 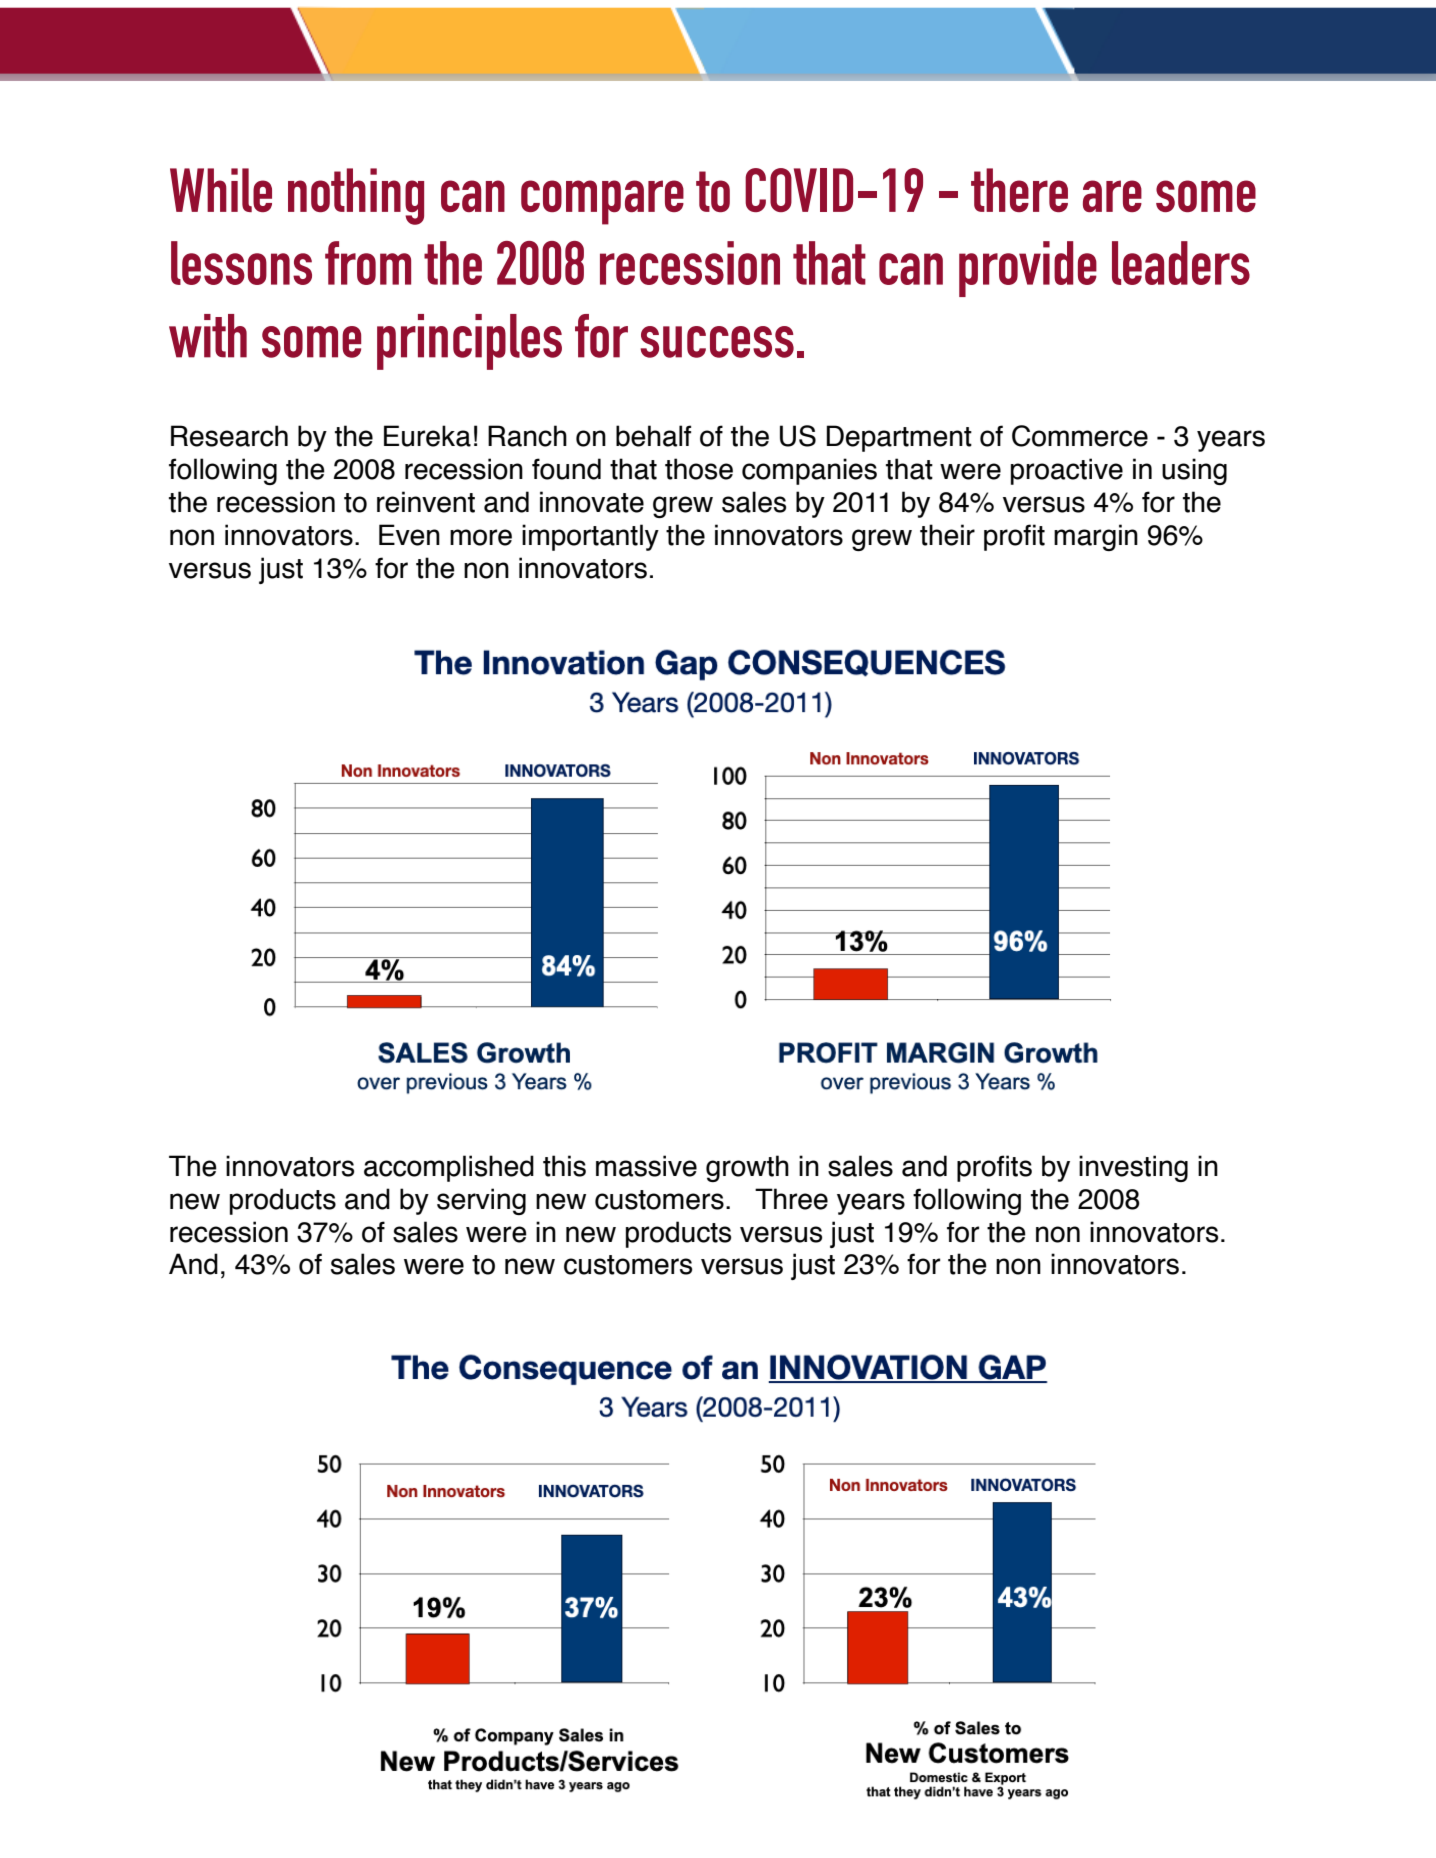 What do you see at coordinates (1133, 1168) in the screenshot?
I see `investing` at bounding box center [1133, 1168].
